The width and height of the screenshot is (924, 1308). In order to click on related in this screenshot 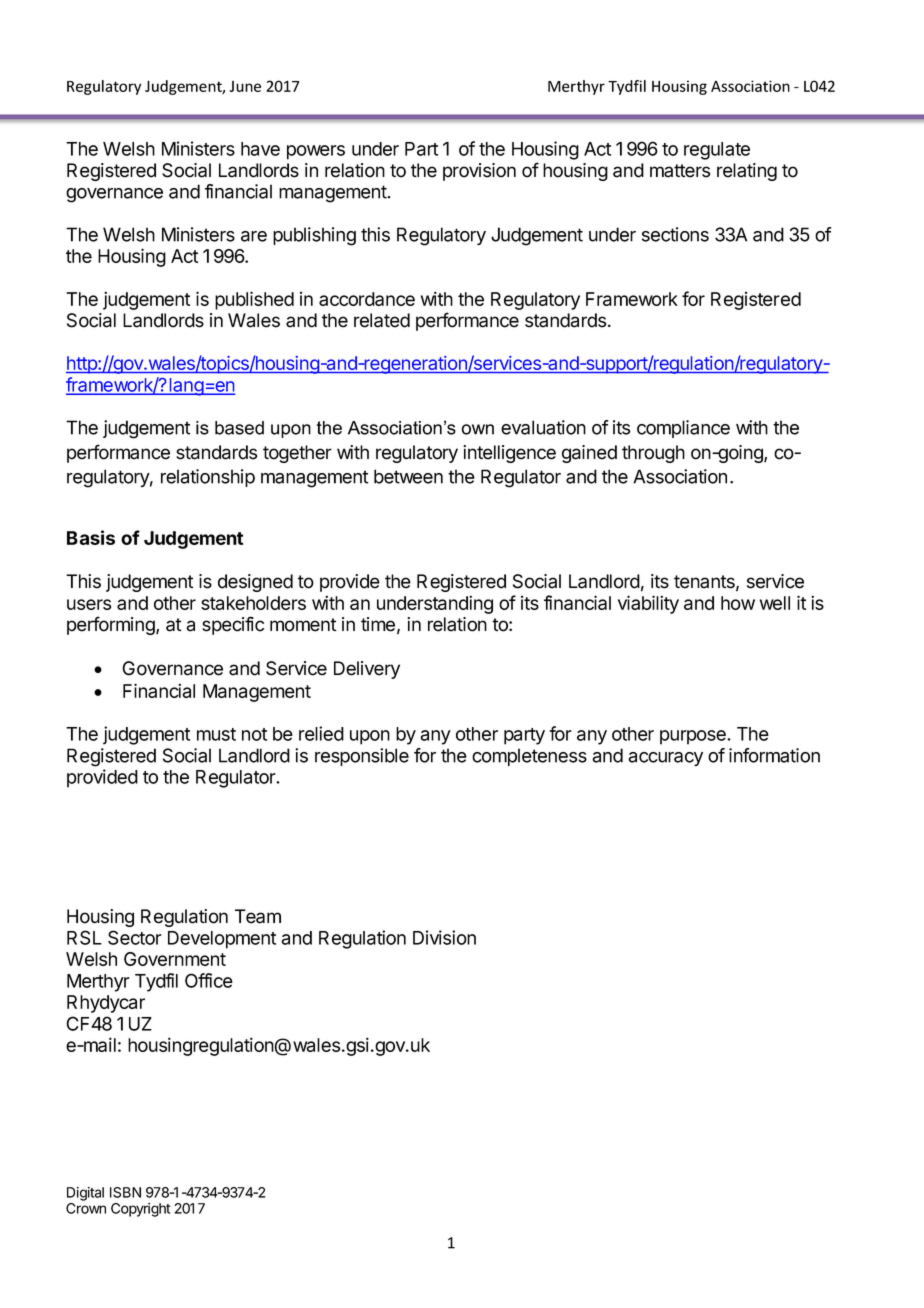, I will do `click(382, 320)`.
